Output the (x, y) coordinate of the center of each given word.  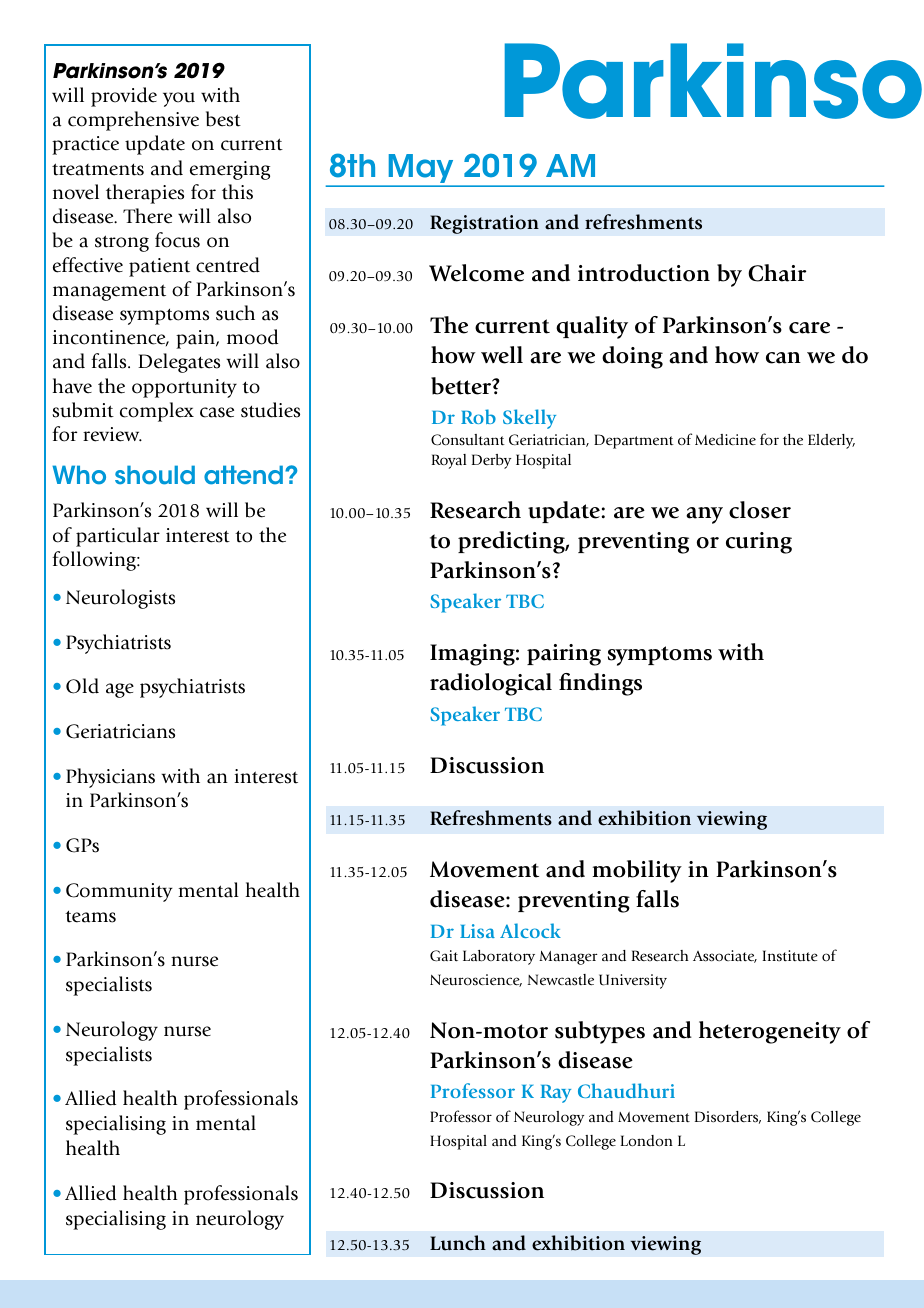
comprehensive (133, 121)
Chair (777, 273)
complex (157, 412)
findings (600, 684)
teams (90, 917)
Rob (478, 416)
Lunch (458, 1243)
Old (82, 686)
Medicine (725, 439)
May (421, 170)
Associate (725, 956)
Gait (444, 956)
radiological (491, 684)
